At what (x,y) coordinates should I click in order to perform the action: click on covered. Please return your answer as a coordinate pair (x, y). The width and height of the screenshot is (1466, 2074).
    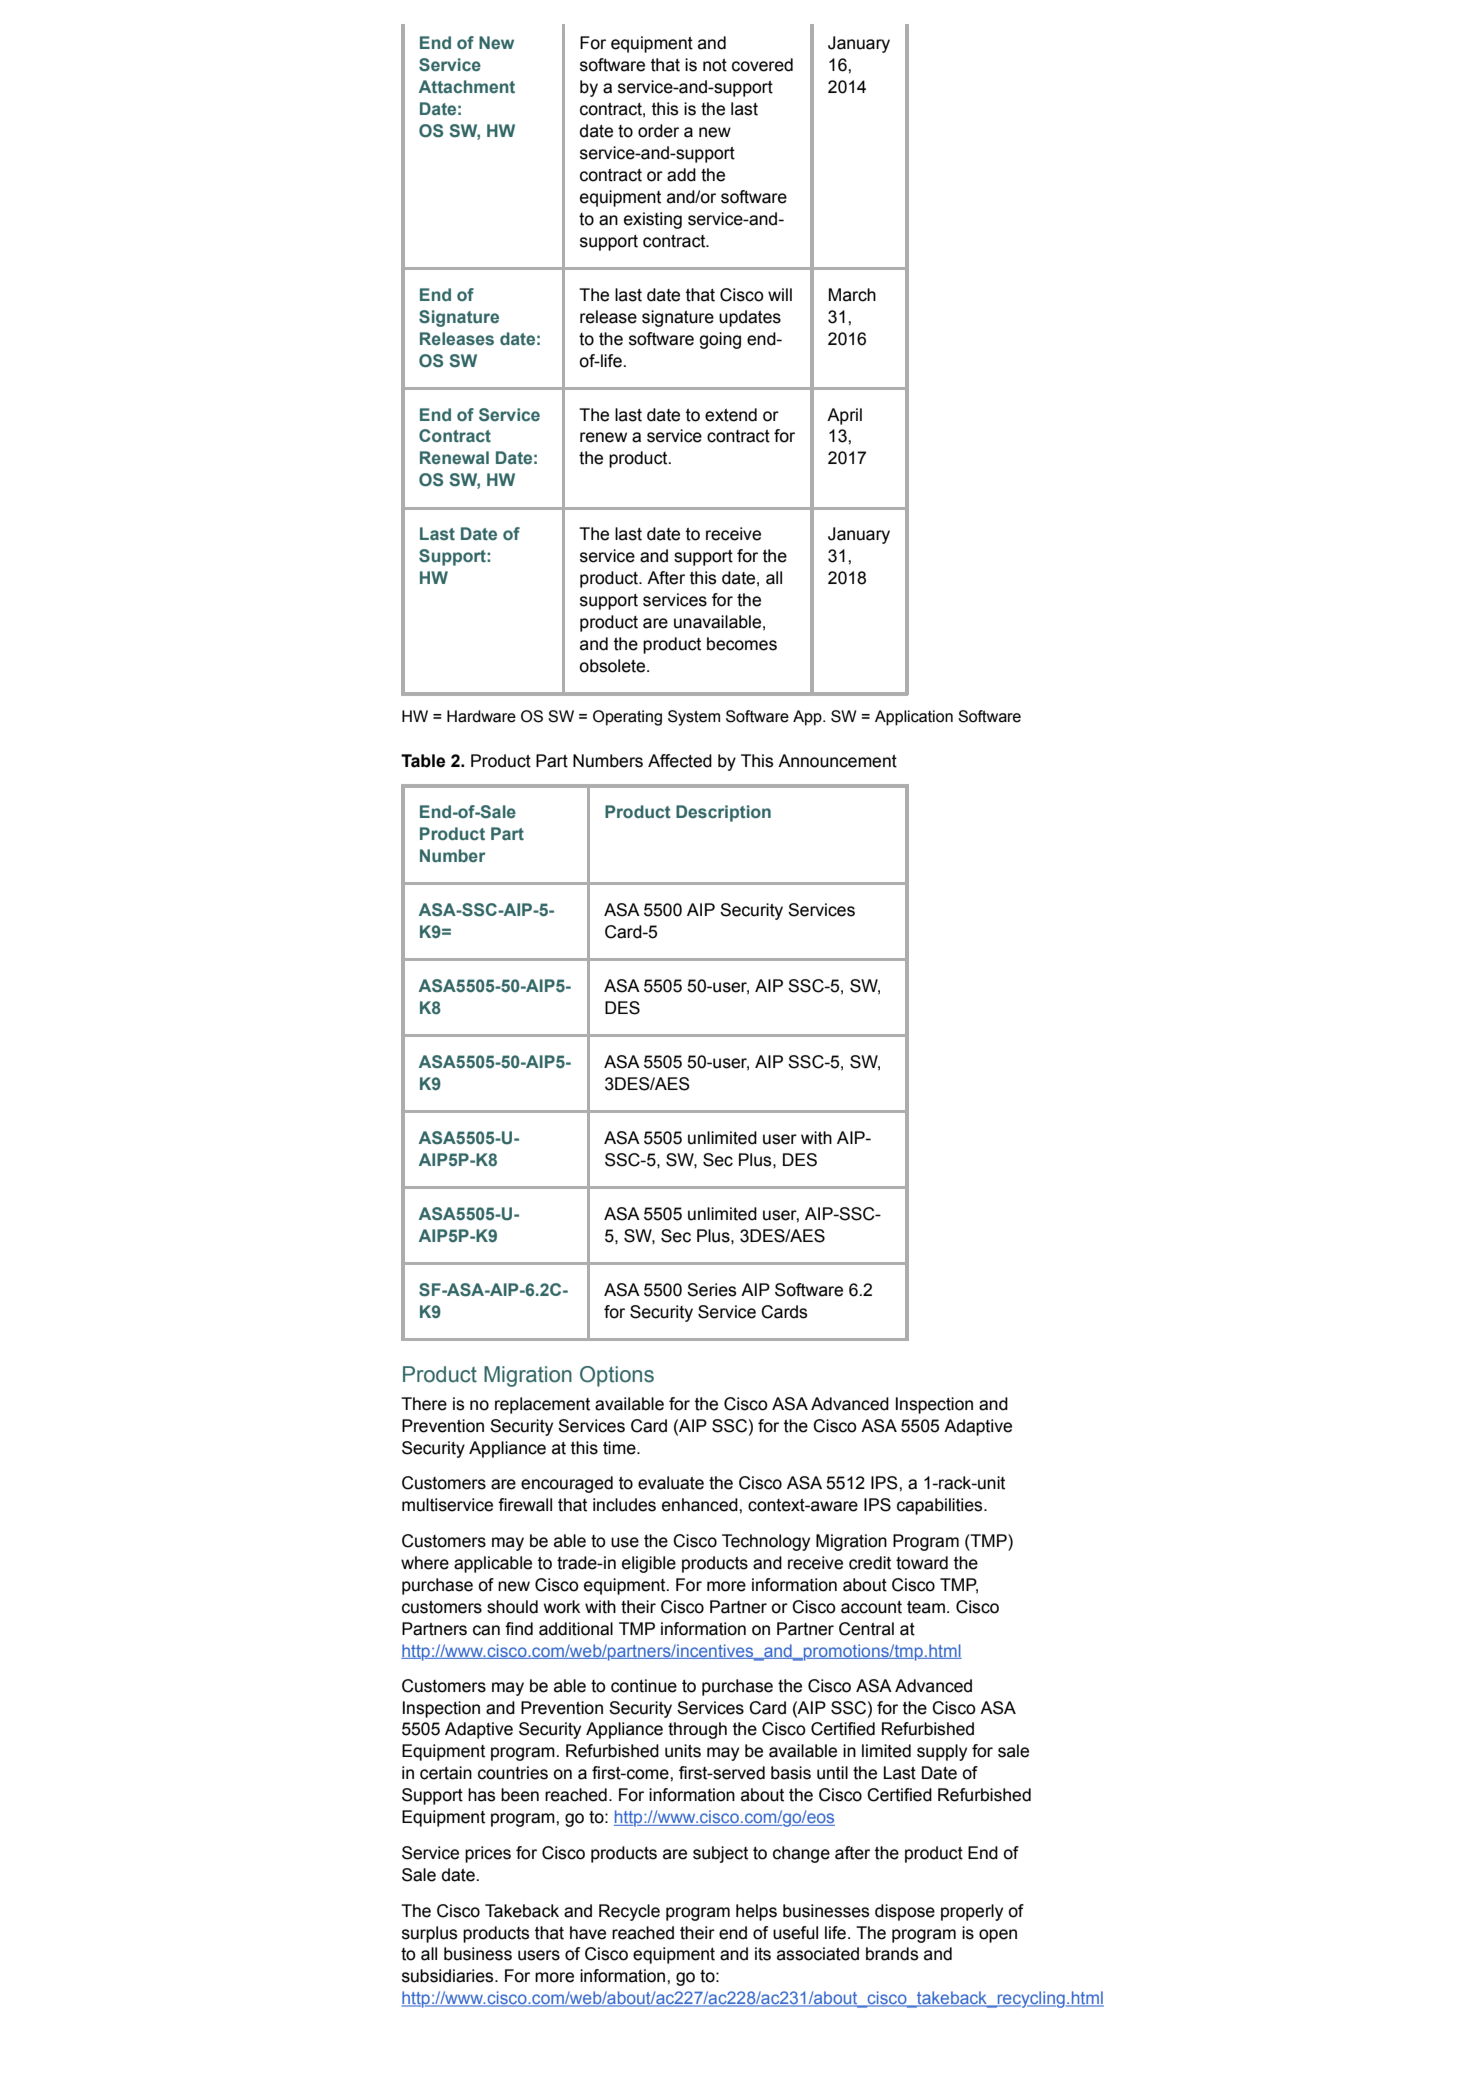
    Looking at the image, I should click on (762, 65).
